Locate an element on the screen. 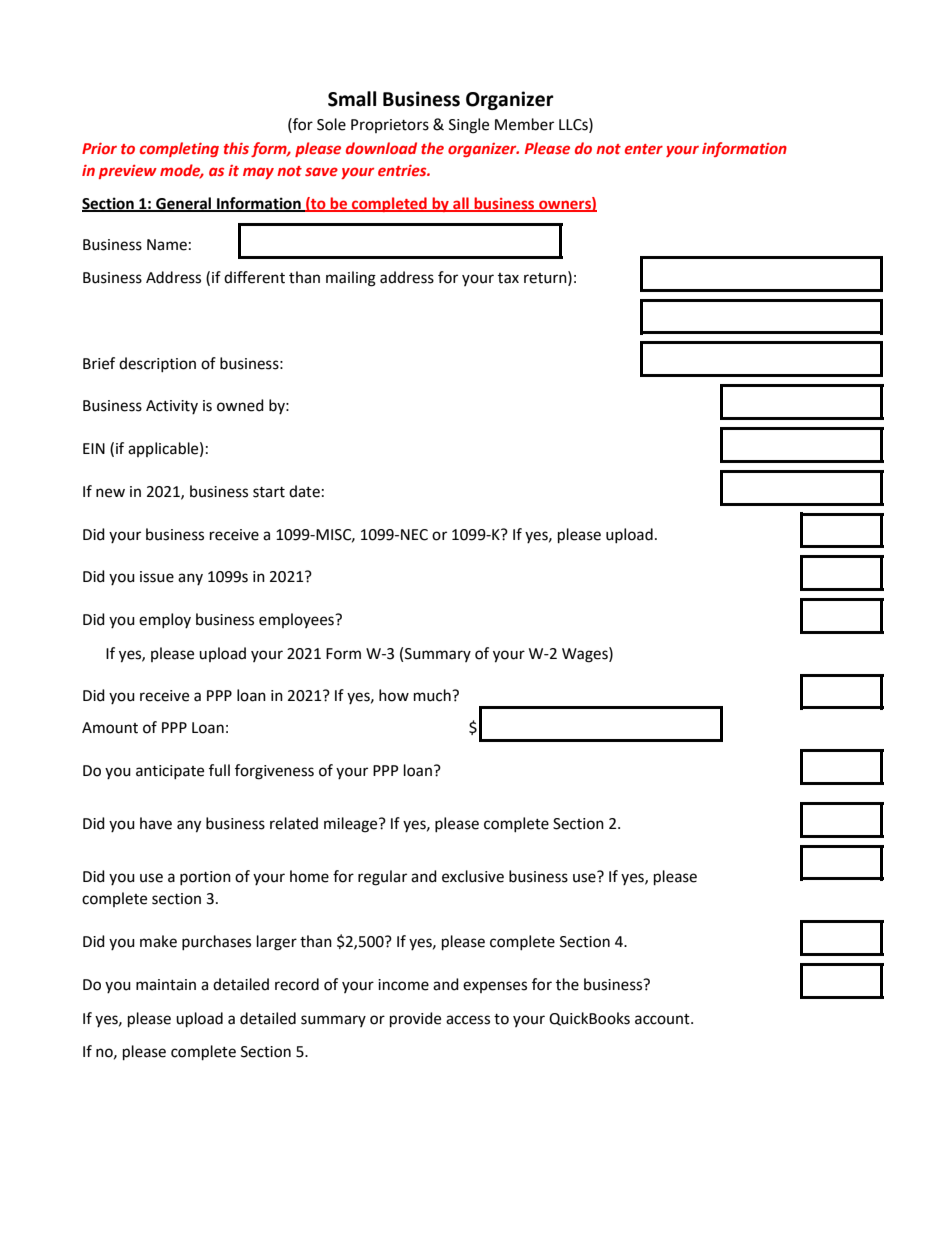 The height and width of the screenshot is (1233, 952). tax is located at coordinates (508, 278).
